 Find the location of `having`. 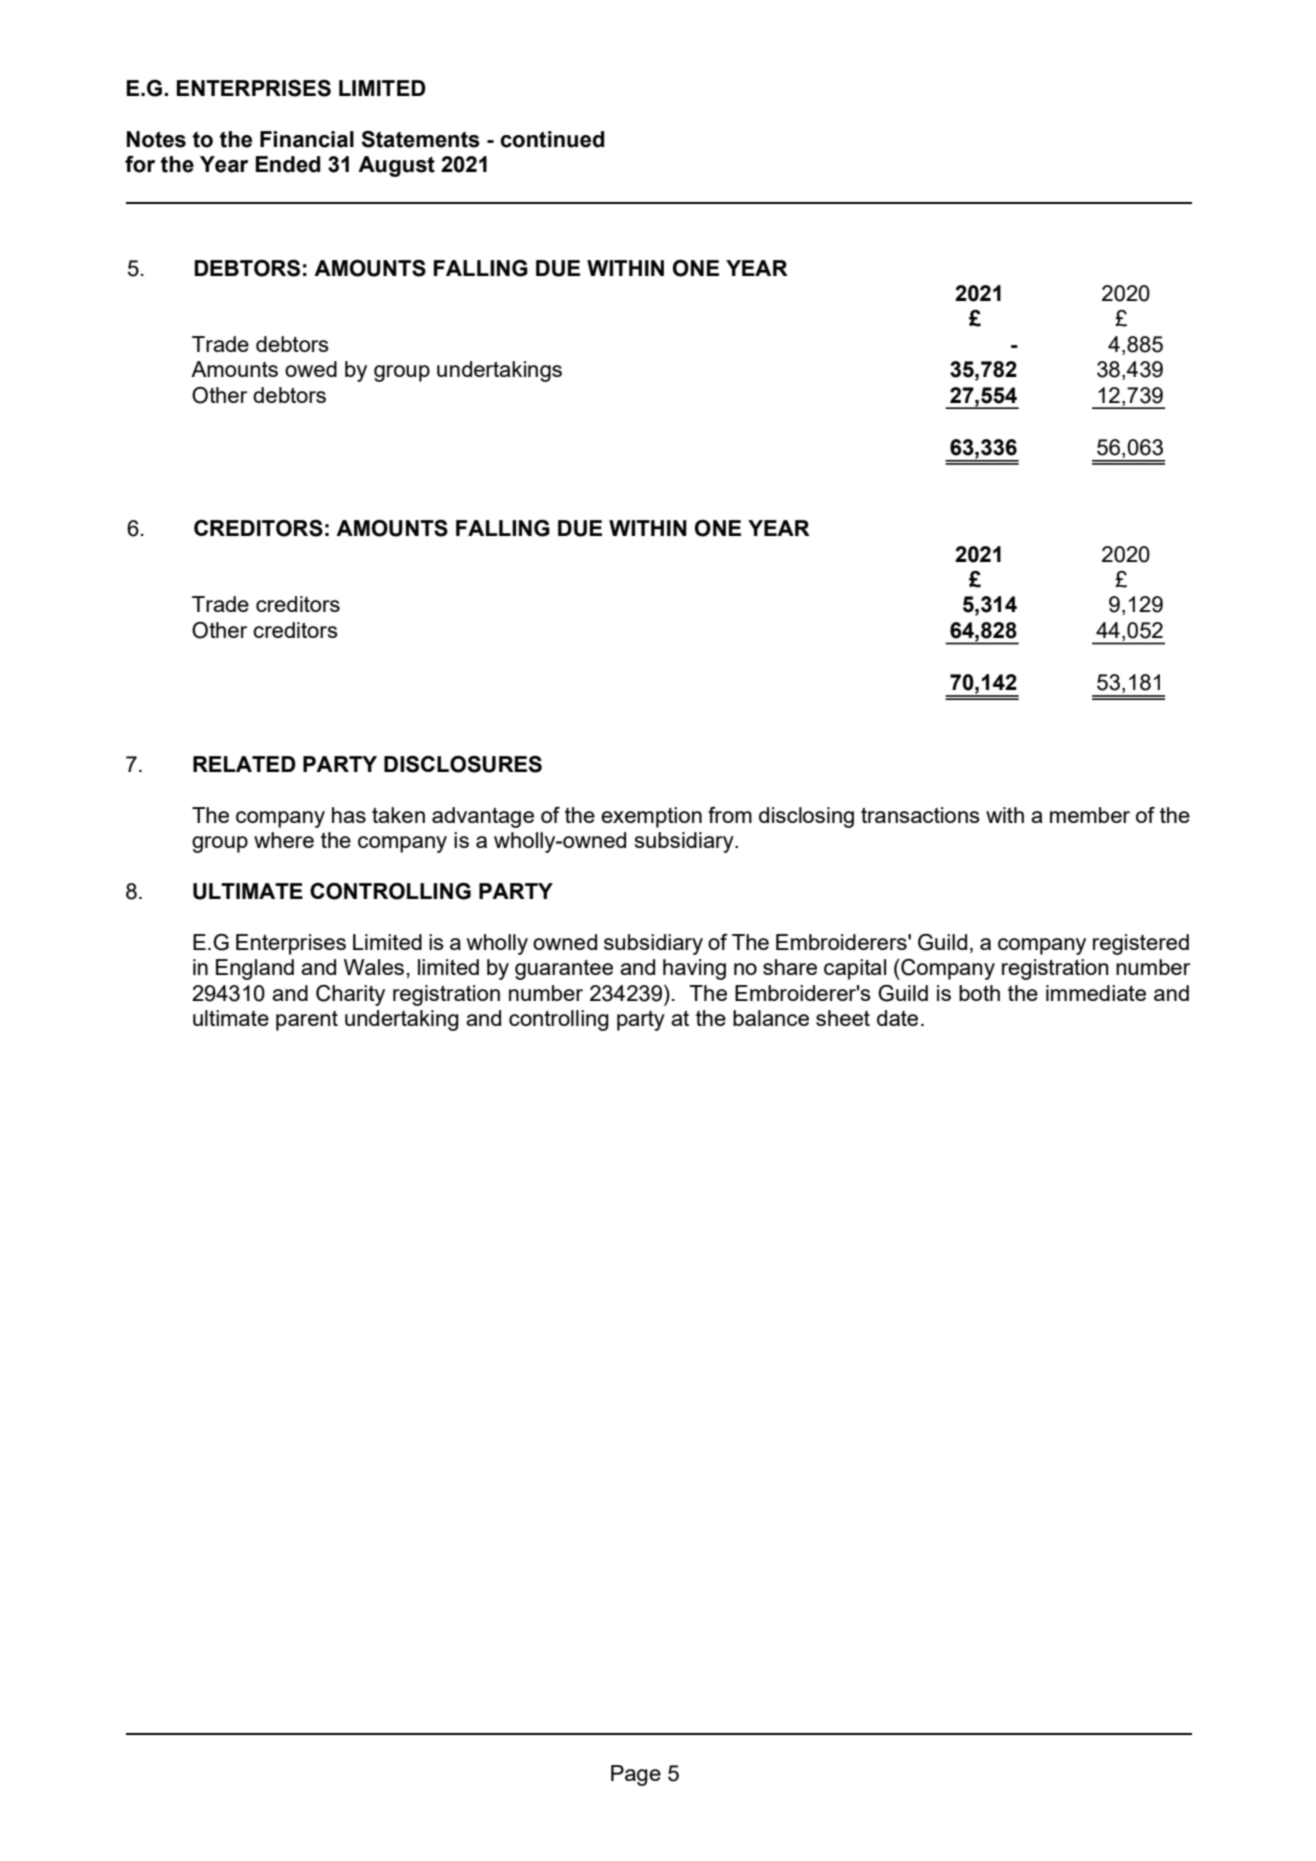

having is located at coordinates (694, 969).
